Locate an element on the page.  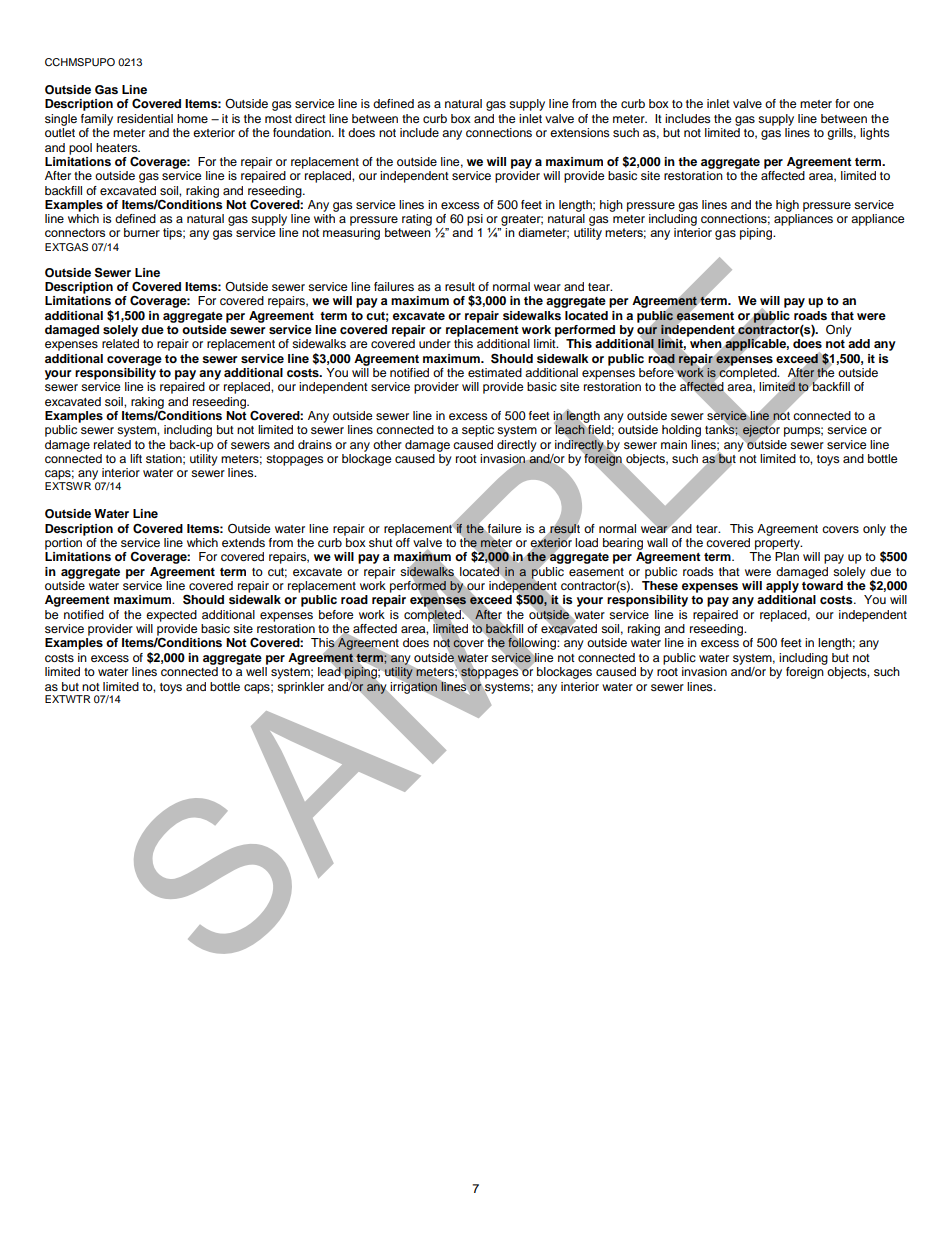
extensions is located at coordinates (580, 132).
